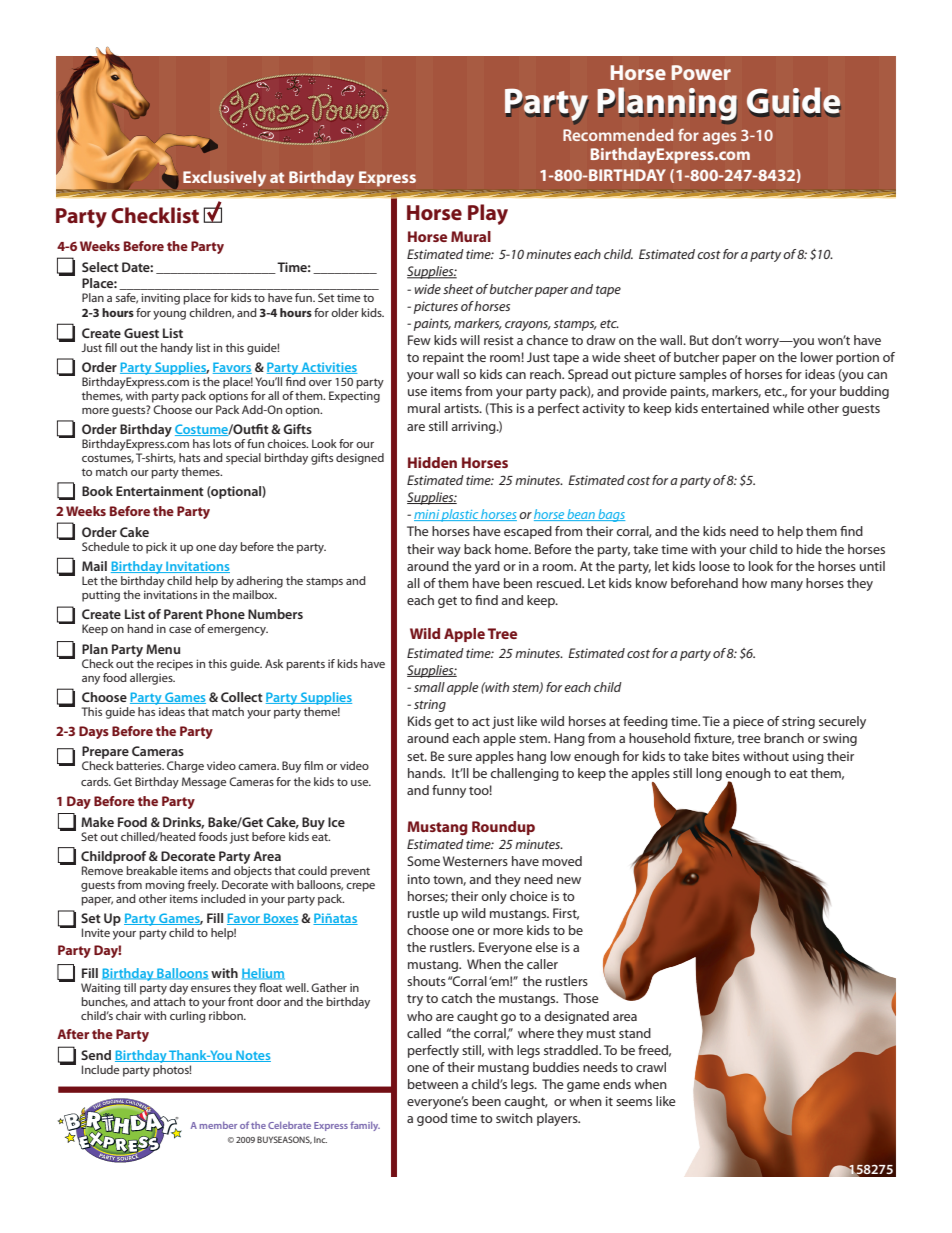 This screenshot has height=1233, width=952. What do you see at coordinates (218, 1125) in the screenshot?
I see `member` at bounding box center [218, 1125].
